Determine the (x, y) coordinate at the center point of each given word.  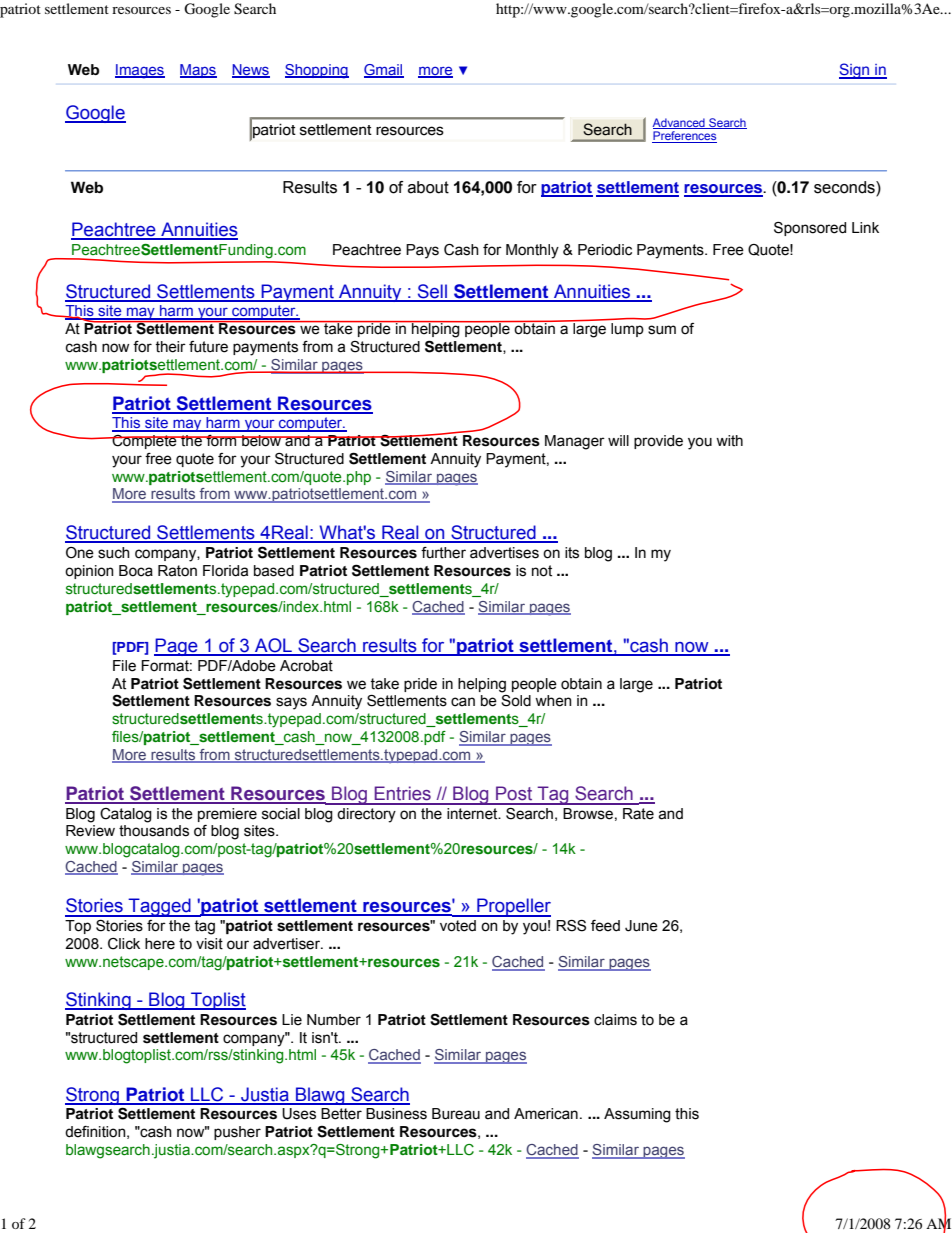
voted (458, 926)
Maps (198, 71)
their (170, 347)
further (443, 553)
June (641, 926)
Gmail (384, 70)
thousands (154, 831)
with (729, 441)
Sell (432, 292)
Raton (177, 571)
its (572, 553)
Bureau (456, 1114)
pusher (237, 1133)
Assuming (637, 1115)
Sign (855, 71)
